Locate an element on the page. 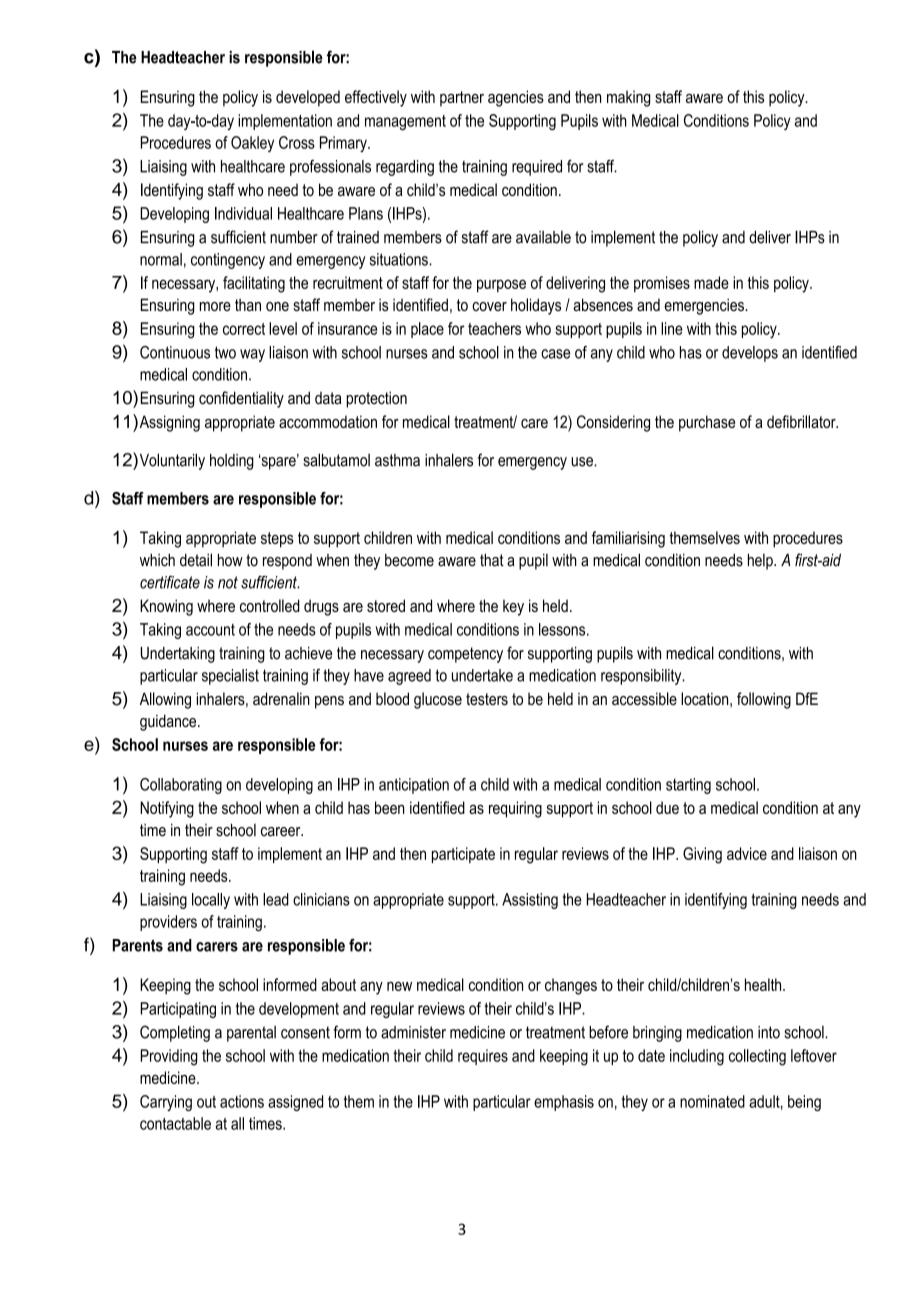 This page has height=1308, width=924. anticipation is located at coordinates (414, 786).
